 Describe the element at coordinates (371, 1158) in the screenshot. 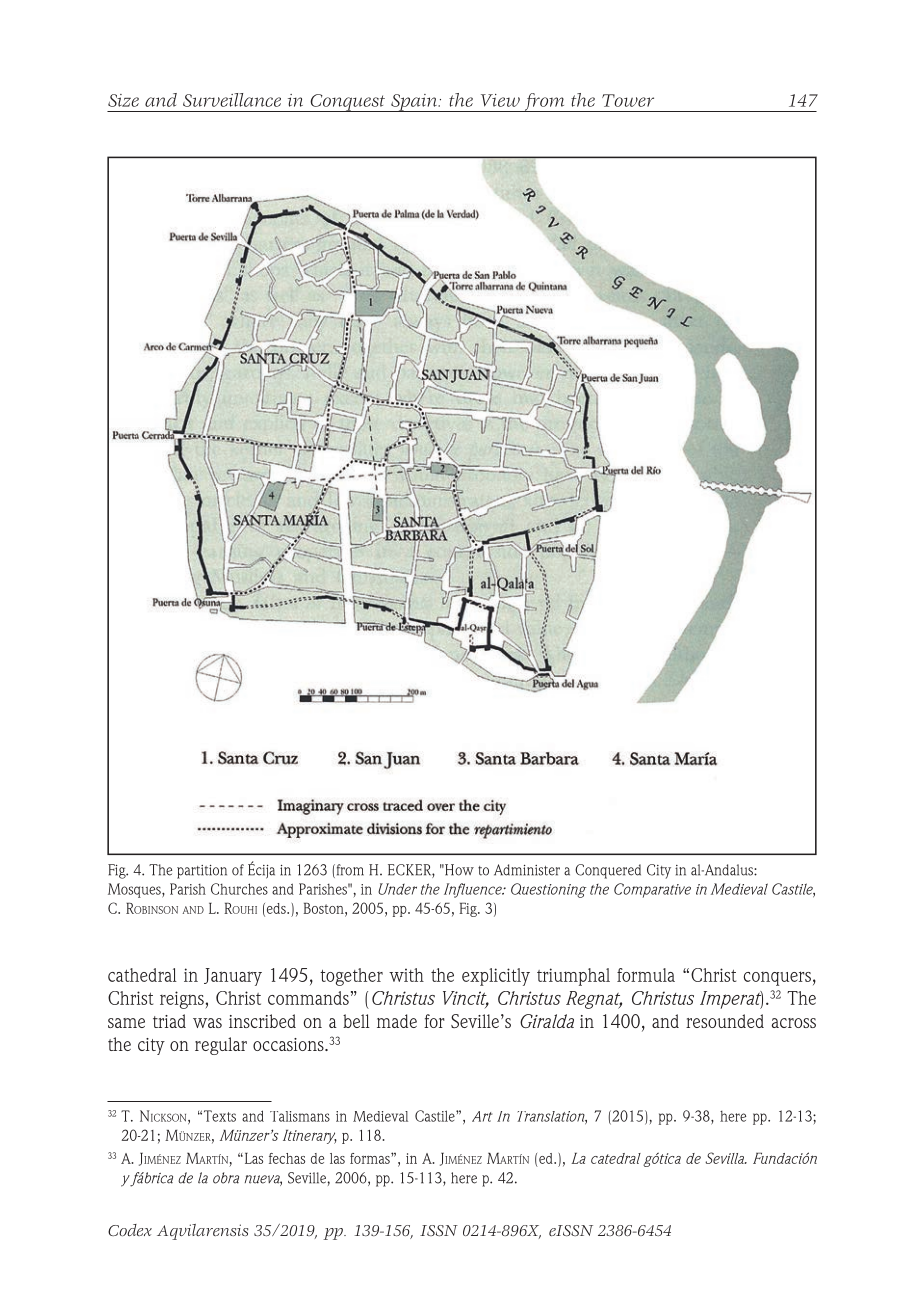

I see `formas` at that location.
